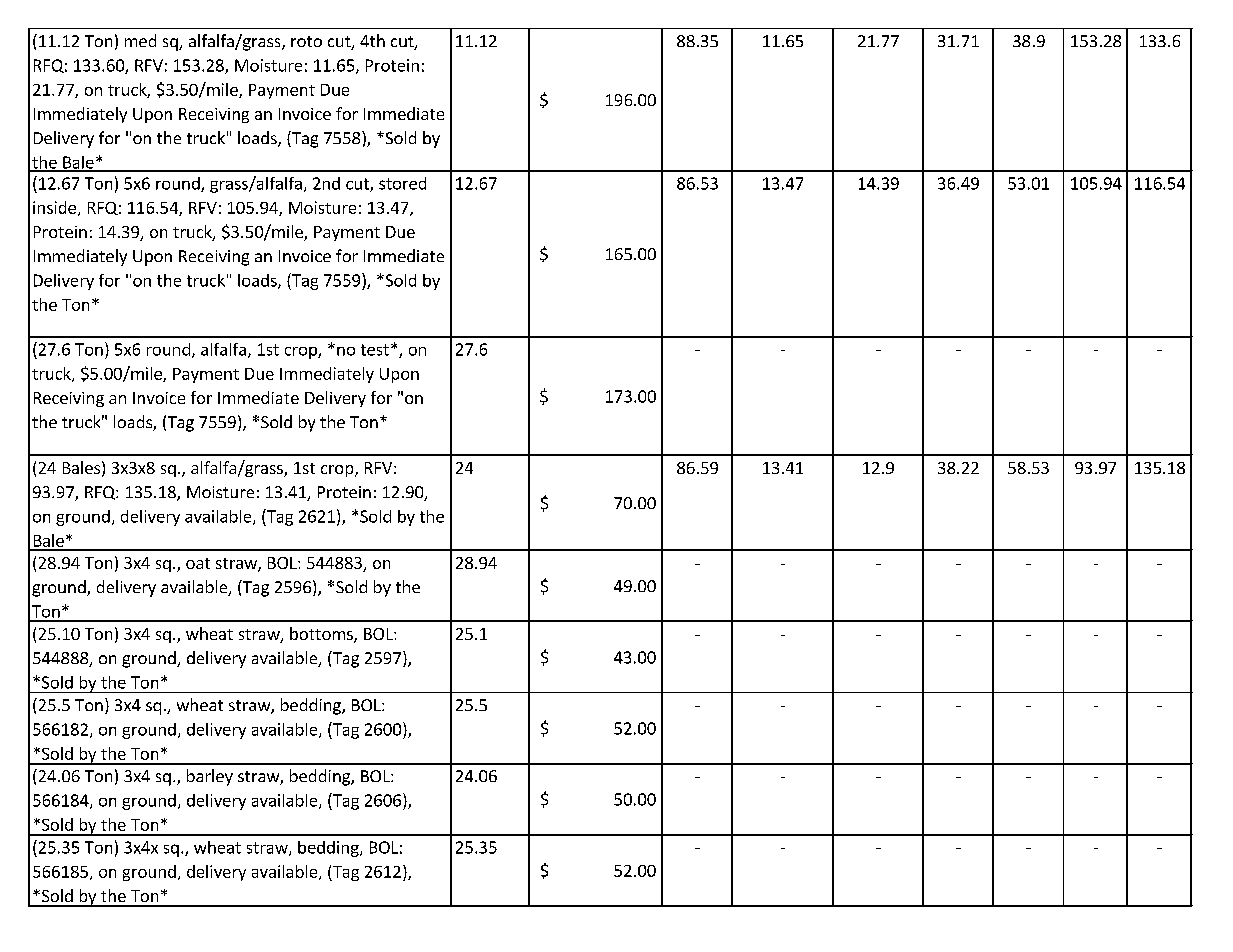 Image resolution: width=1233 pixels, height=952 pixels. Describe the element at coordinates (322, 635) in the screenshot. I see `bottoms` at that location.
